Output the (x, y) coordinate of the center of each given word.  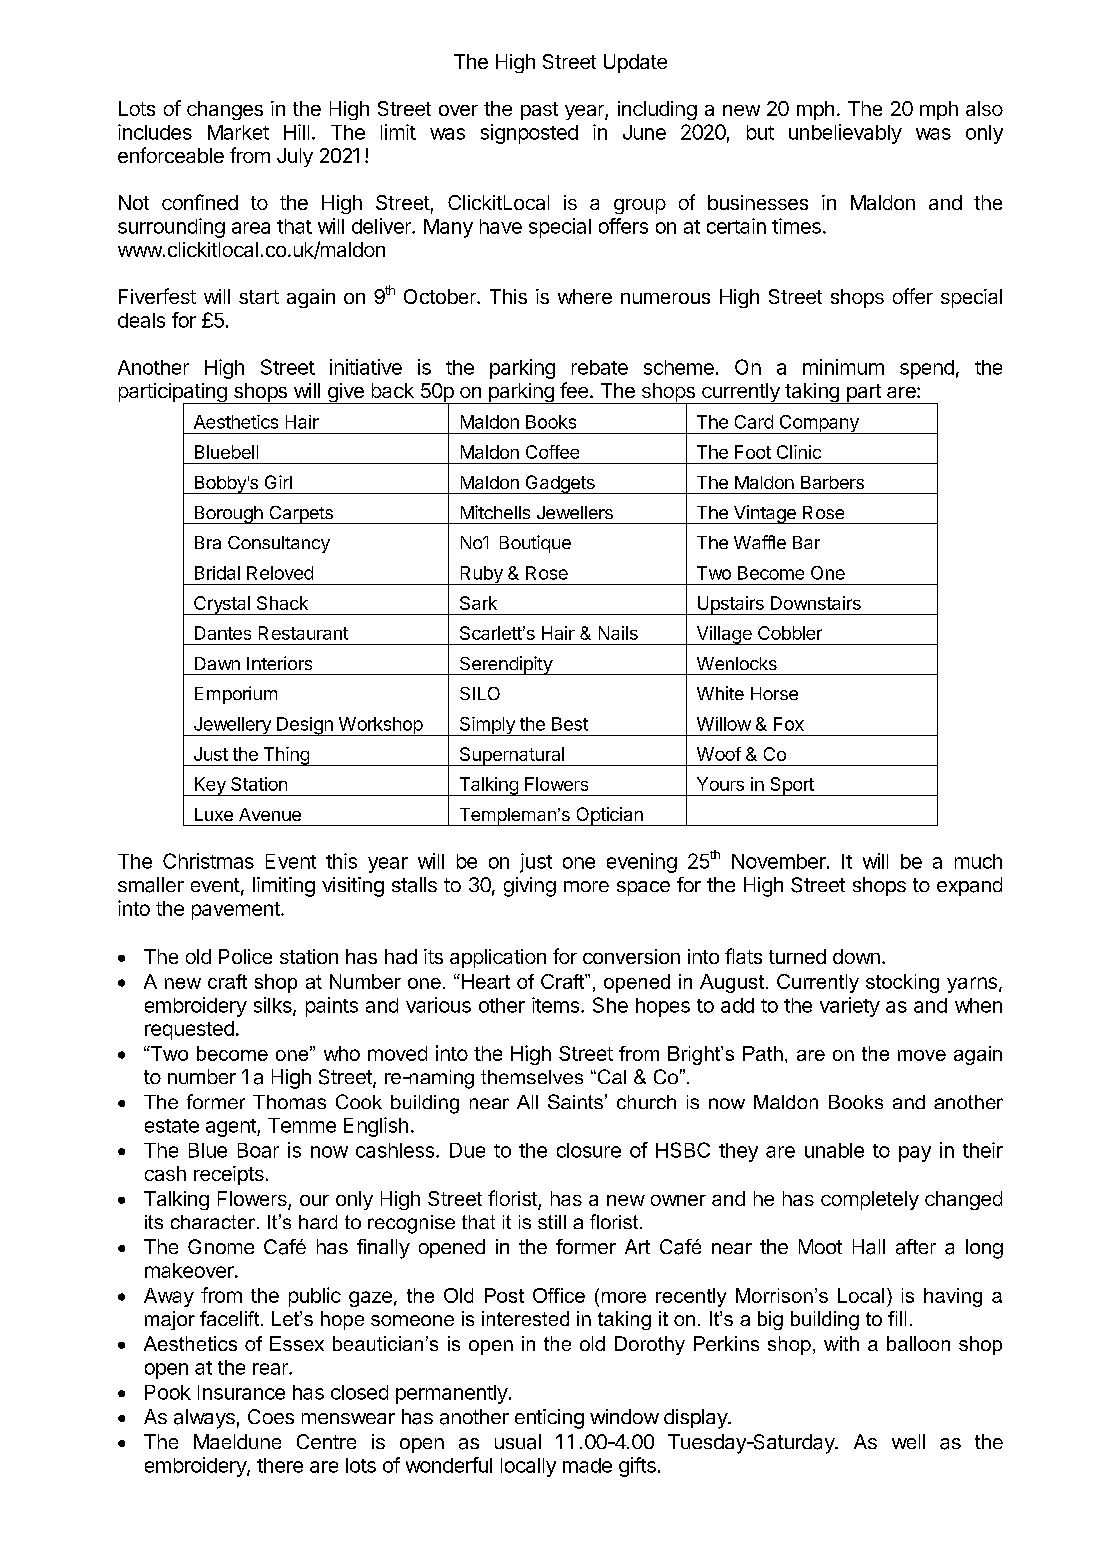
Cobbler (790, 633)
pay (915, 1154)
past (539, 111)
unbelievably (845, 134)
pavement (237, 911)
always (204, 1419)
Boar (258, 1150)
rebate (600, 367)
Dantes (223, 633)
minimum (843, 367)
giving (530, 887)
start (259, 297)
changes (225, 110)
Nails (618, 633)
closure (589, 1150)
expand (969, 886)
